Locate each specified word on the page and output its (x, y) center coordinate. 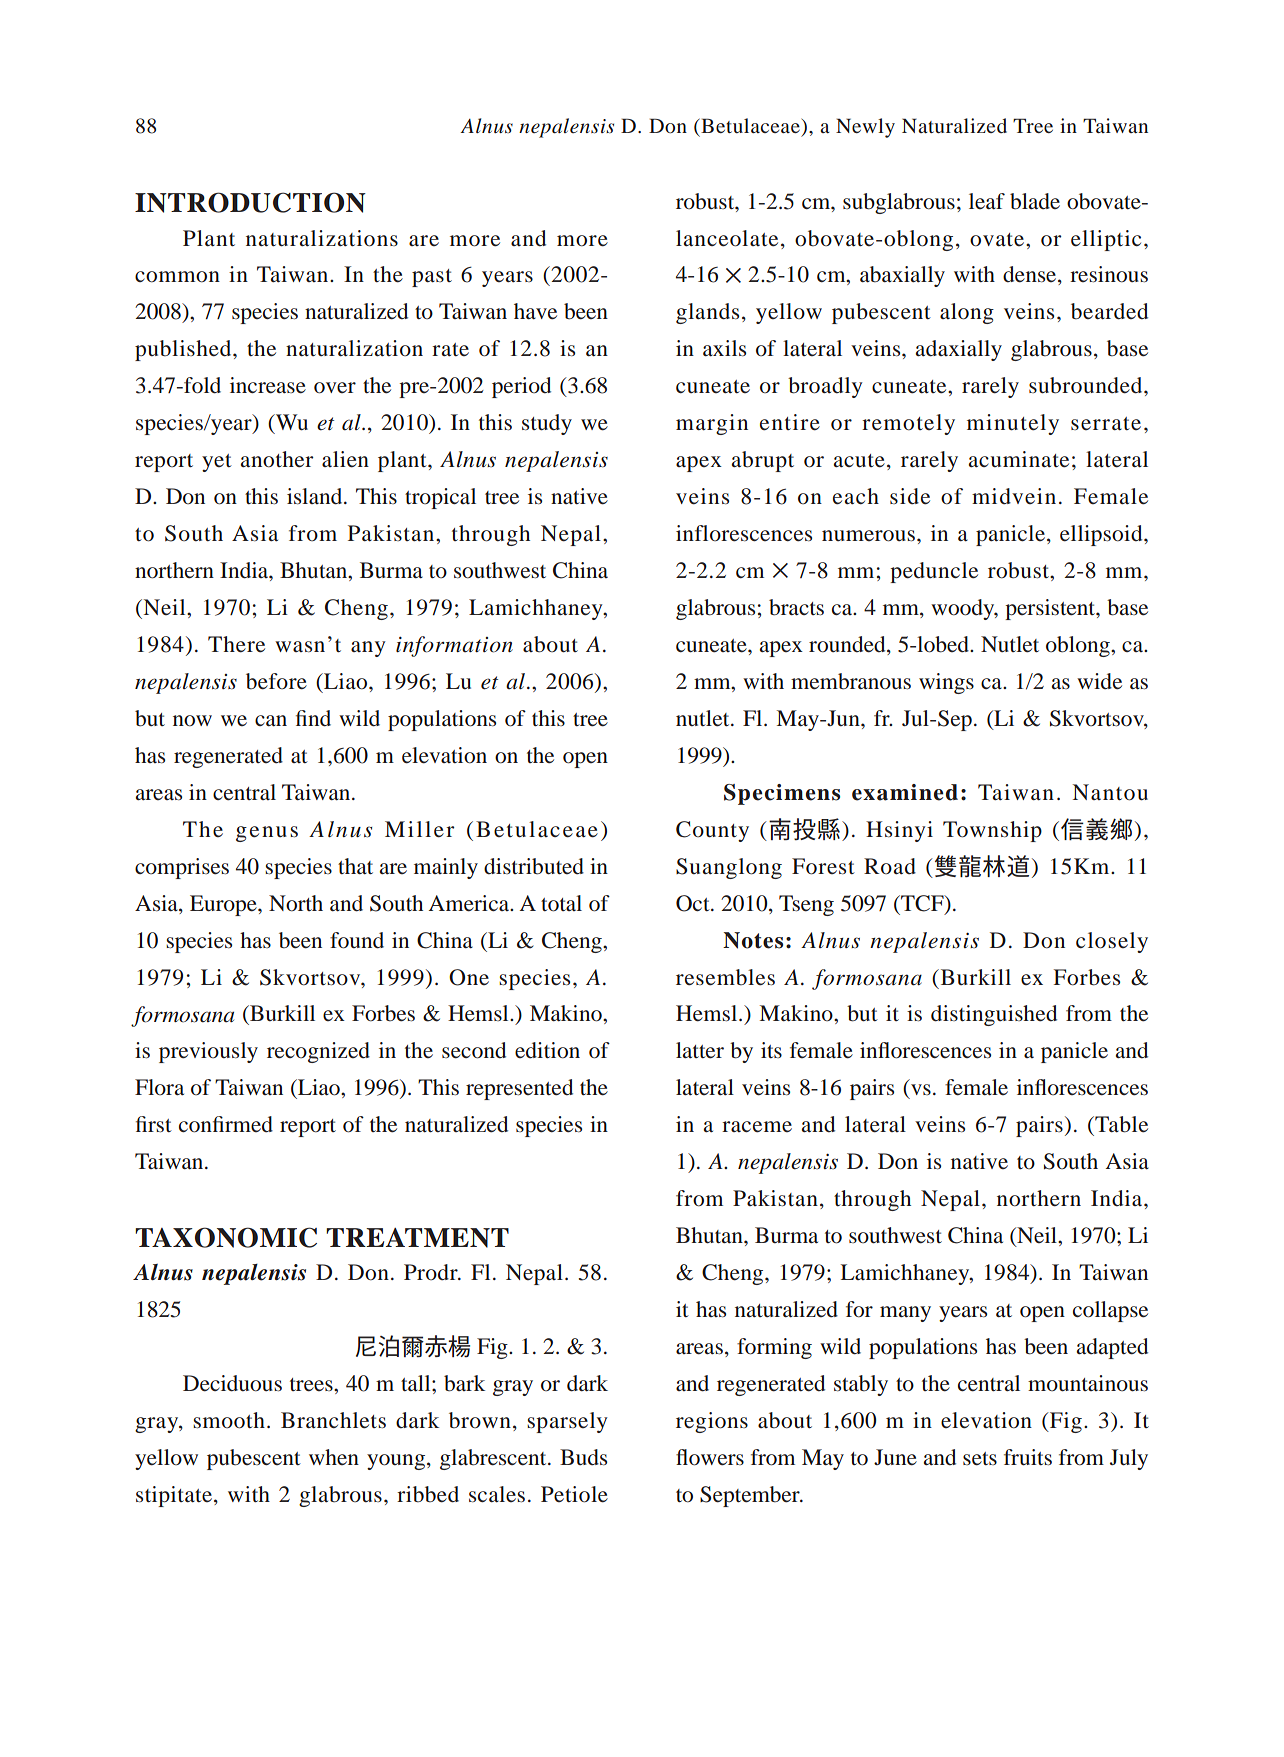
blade (1035, 201)
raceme (757, 1127)
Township (992, 831)
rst (160, 1125)
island (316, 496)
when (334, 1457)
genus (267, 834)
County (712, 831)
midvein (1014, 496)
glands (707, 313)
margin (712, 424)
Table (1120, 1124)
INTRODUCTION (250, 202)
